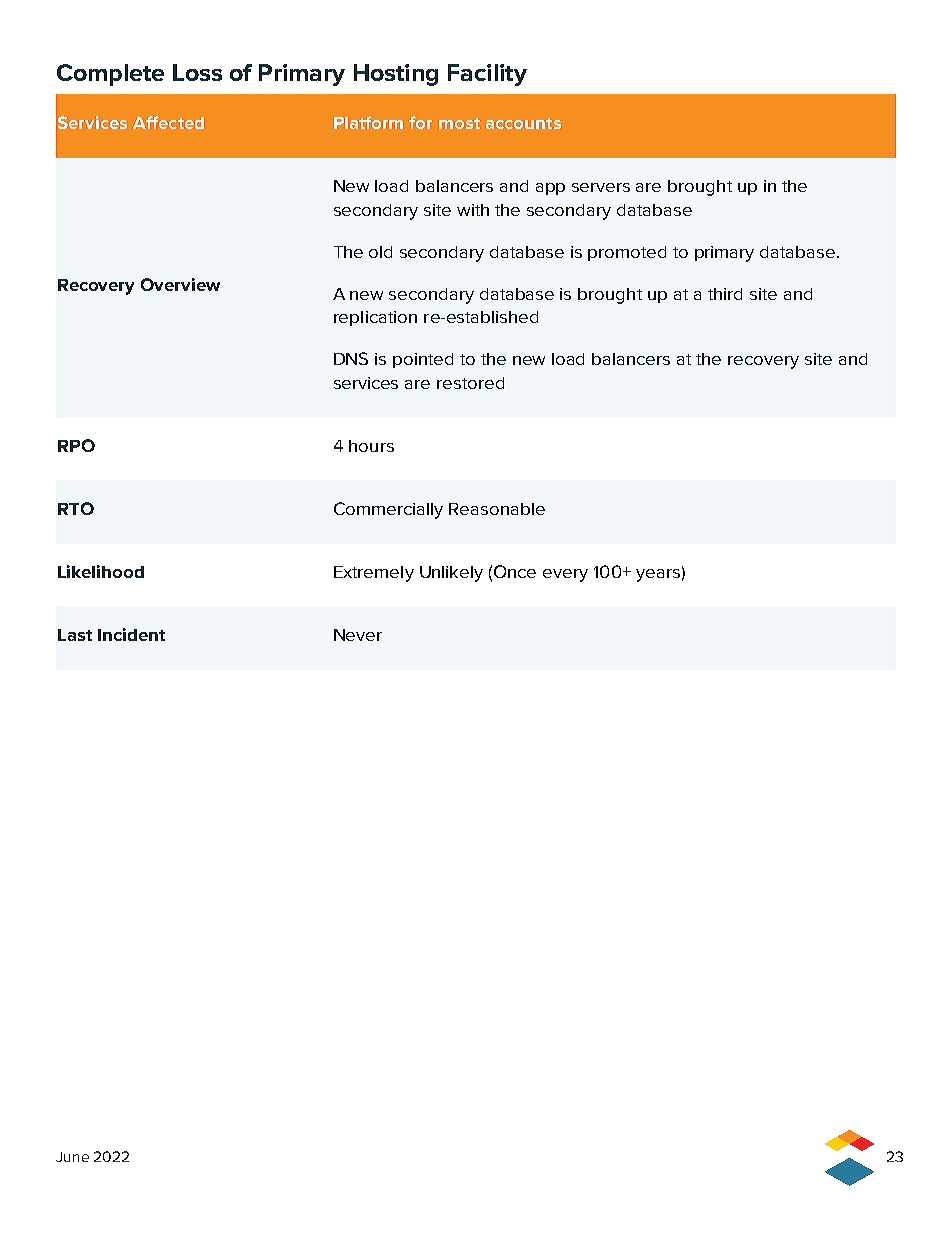 This document has width=952, height=1233. What do you see at coordinates (371, 446) in the document?
I see `hours` at bounding box center [371, 446].
